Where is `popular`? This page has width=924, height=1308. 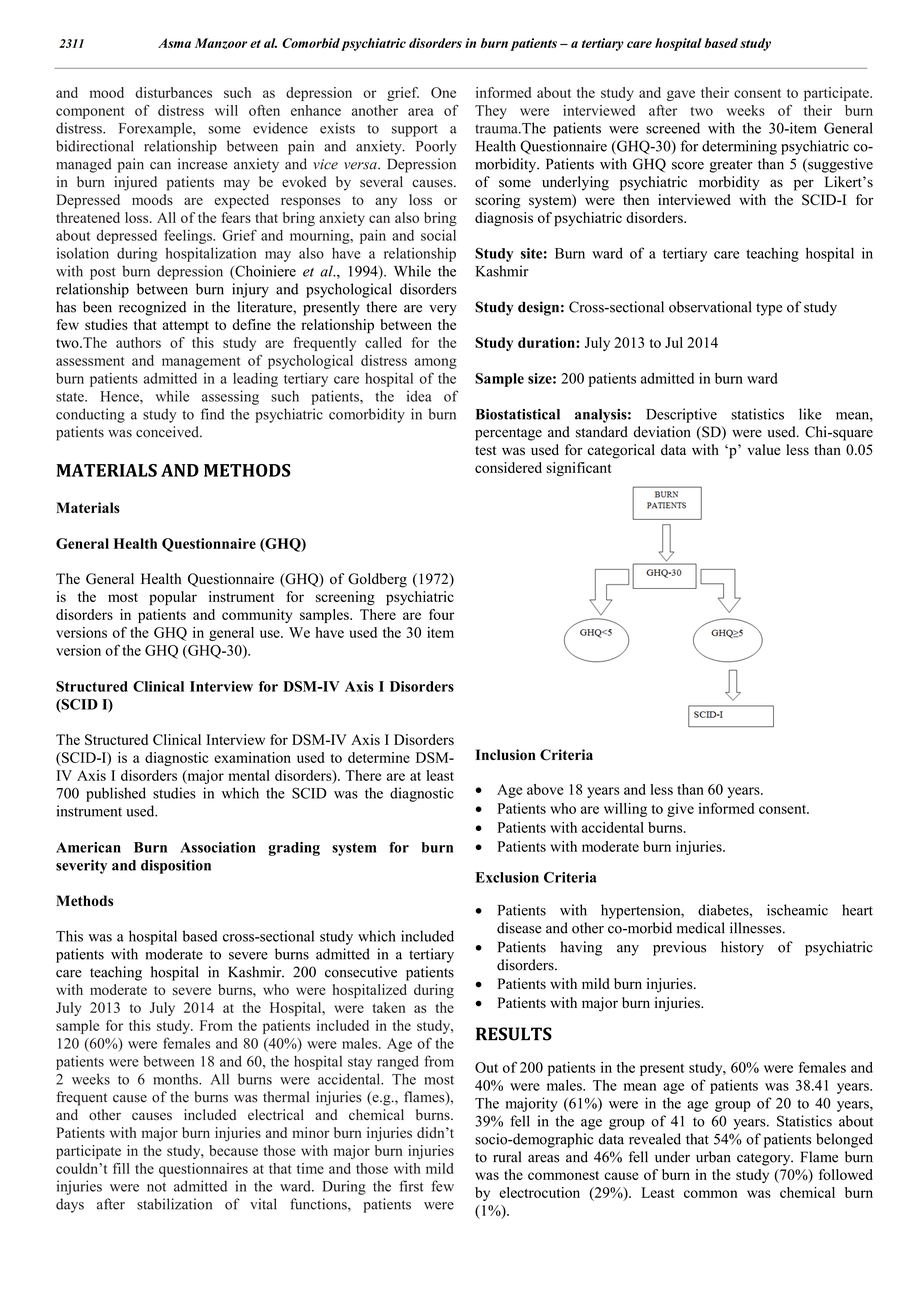
popular is located at coordinates (173, 598).
